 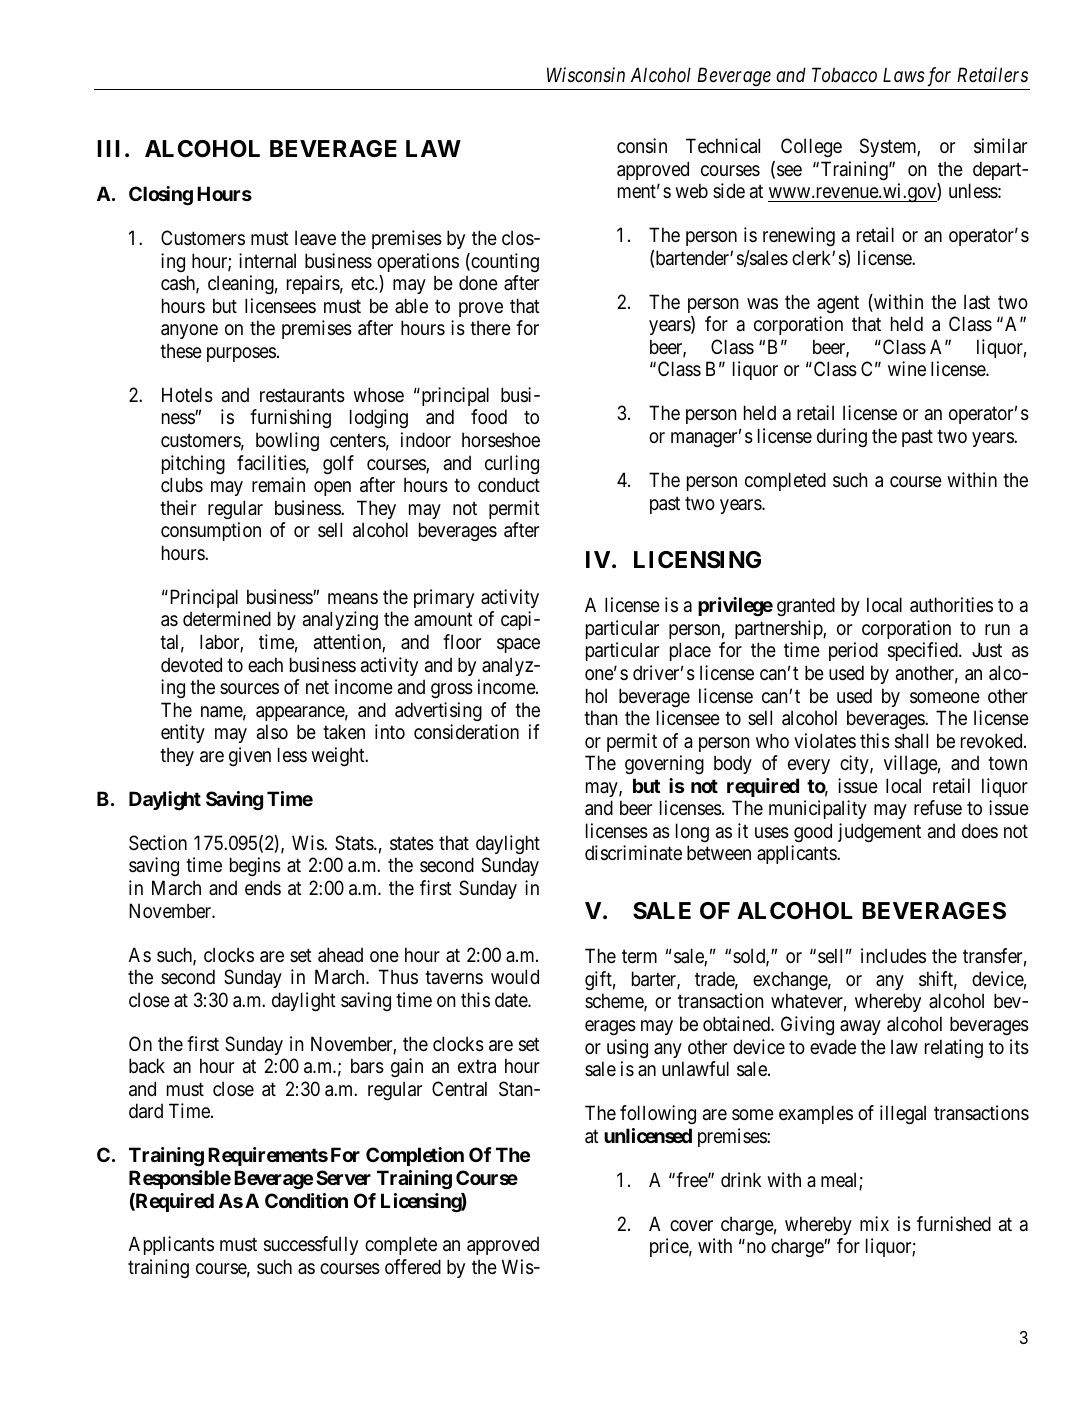 What do you see at coordinates (844, 75) in the screenshot?
I see `Tobacco` at bounding box center [844, 75].
